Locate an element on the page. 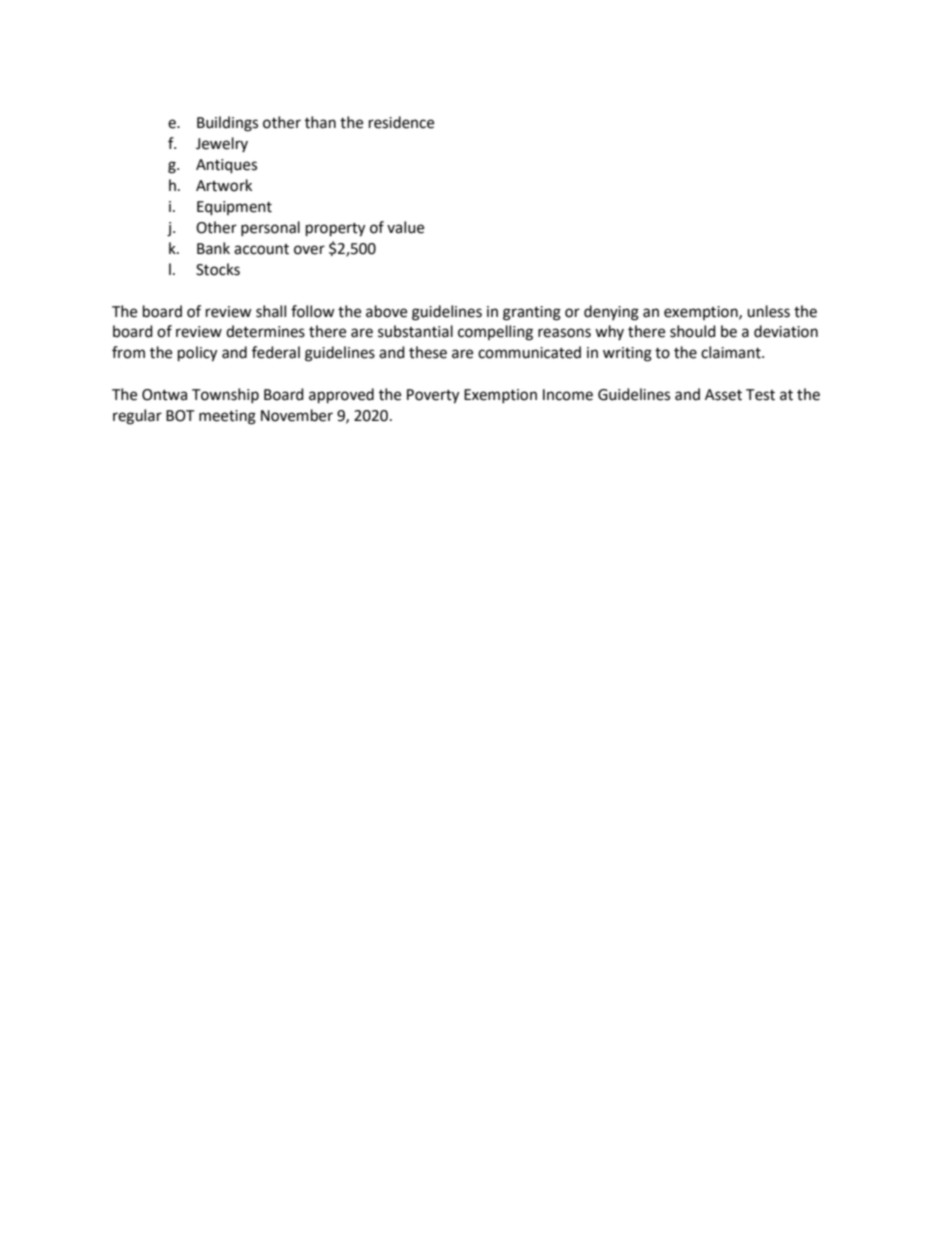  unless is located at coordinates (768, 311).
